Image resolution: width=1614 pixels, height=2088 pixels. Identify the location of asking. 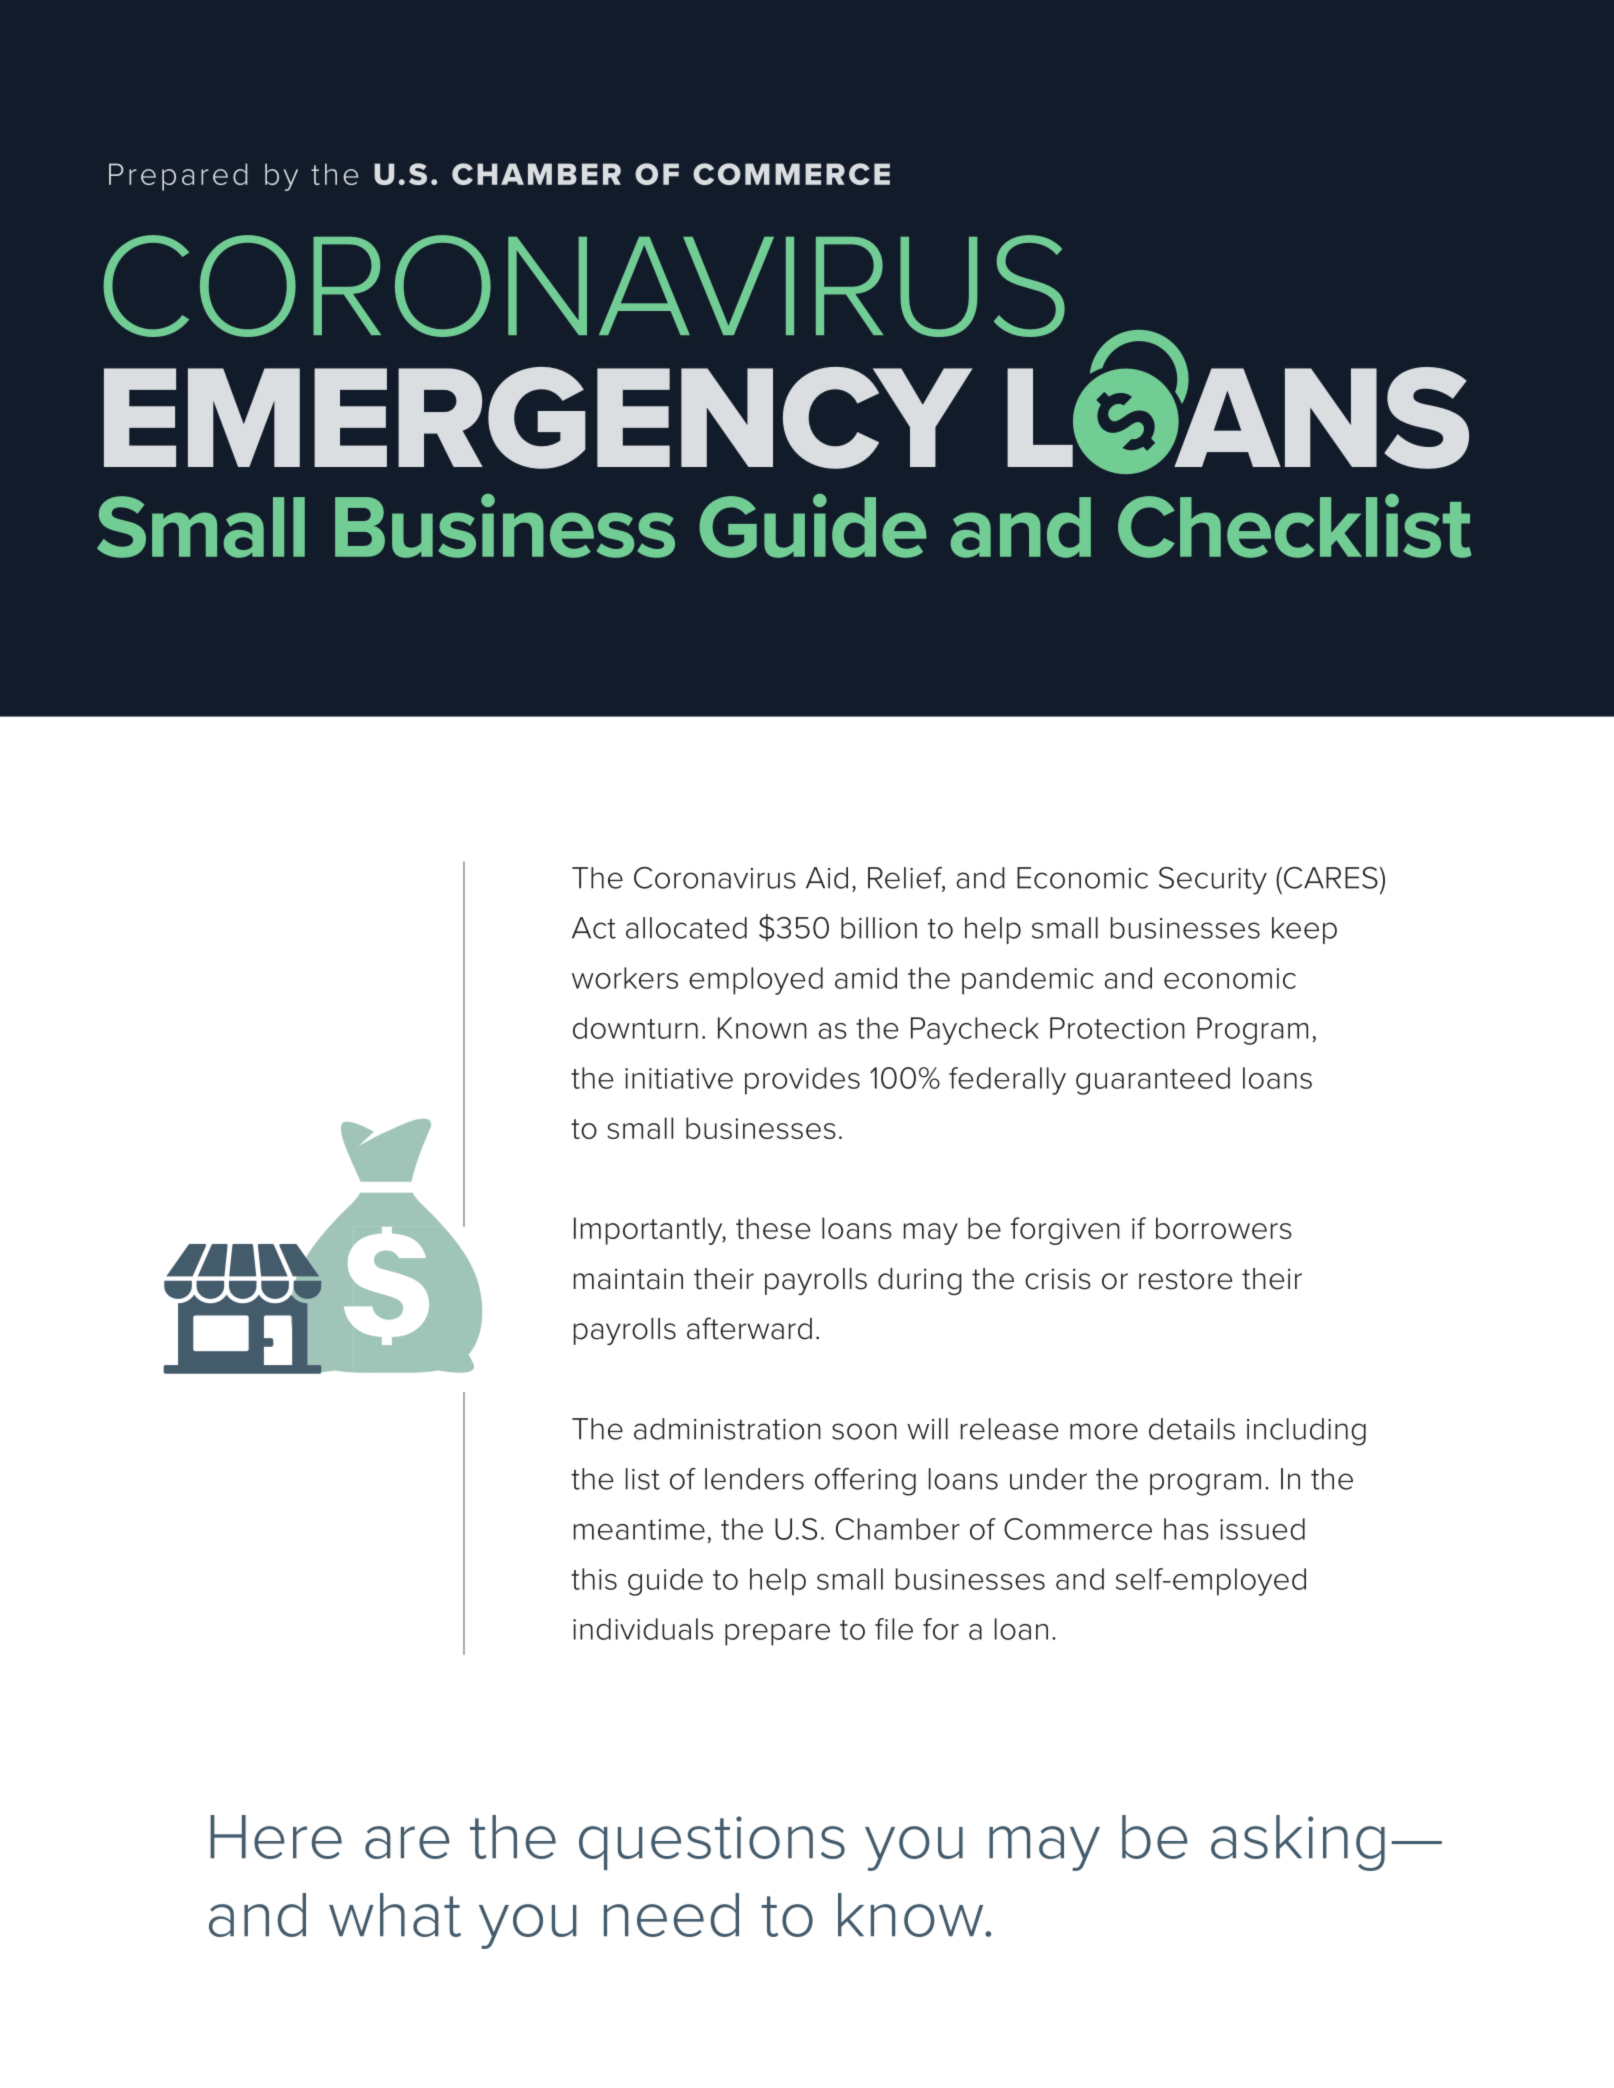
(1298, 1843).
